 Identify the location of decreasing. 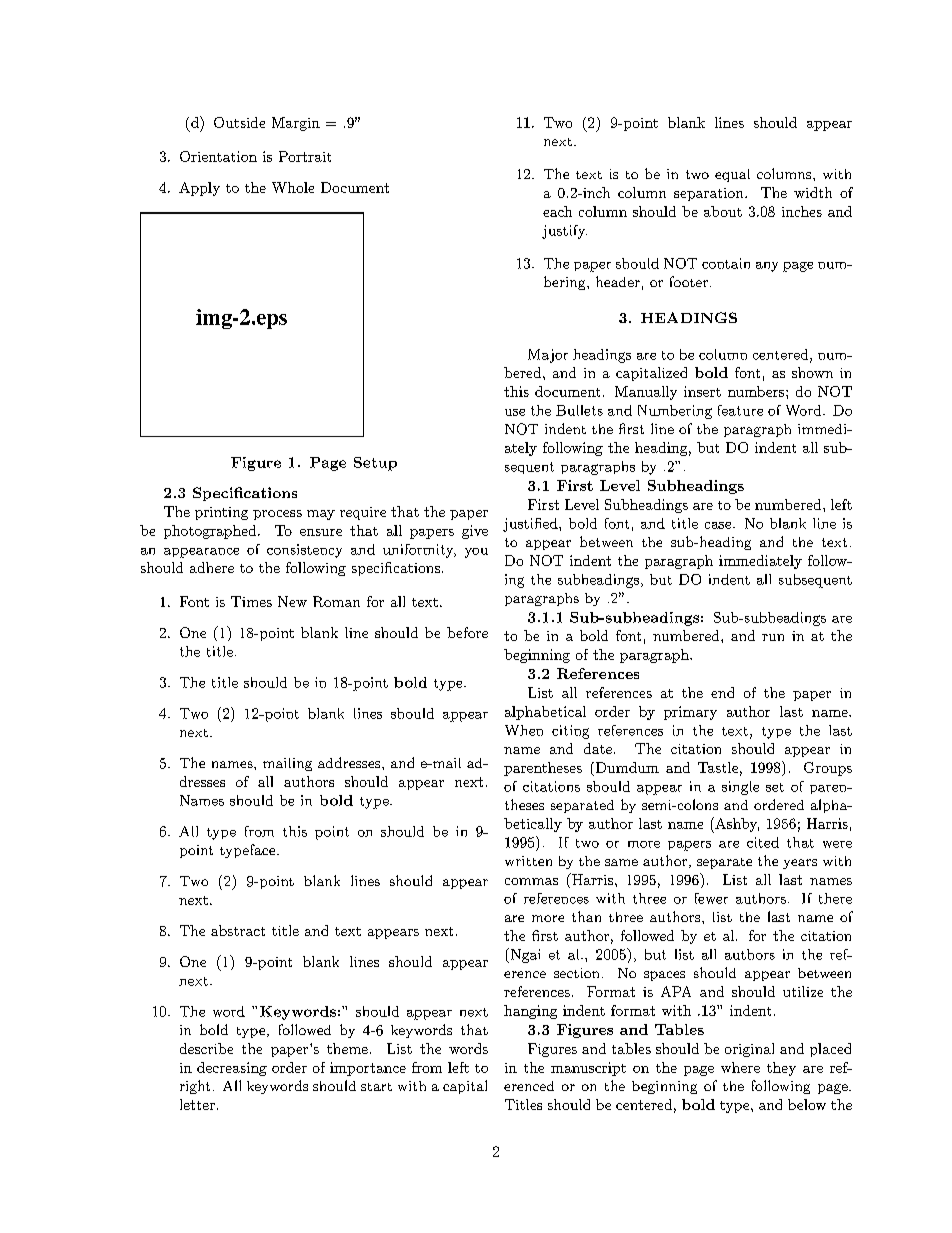
(232, 1069).
